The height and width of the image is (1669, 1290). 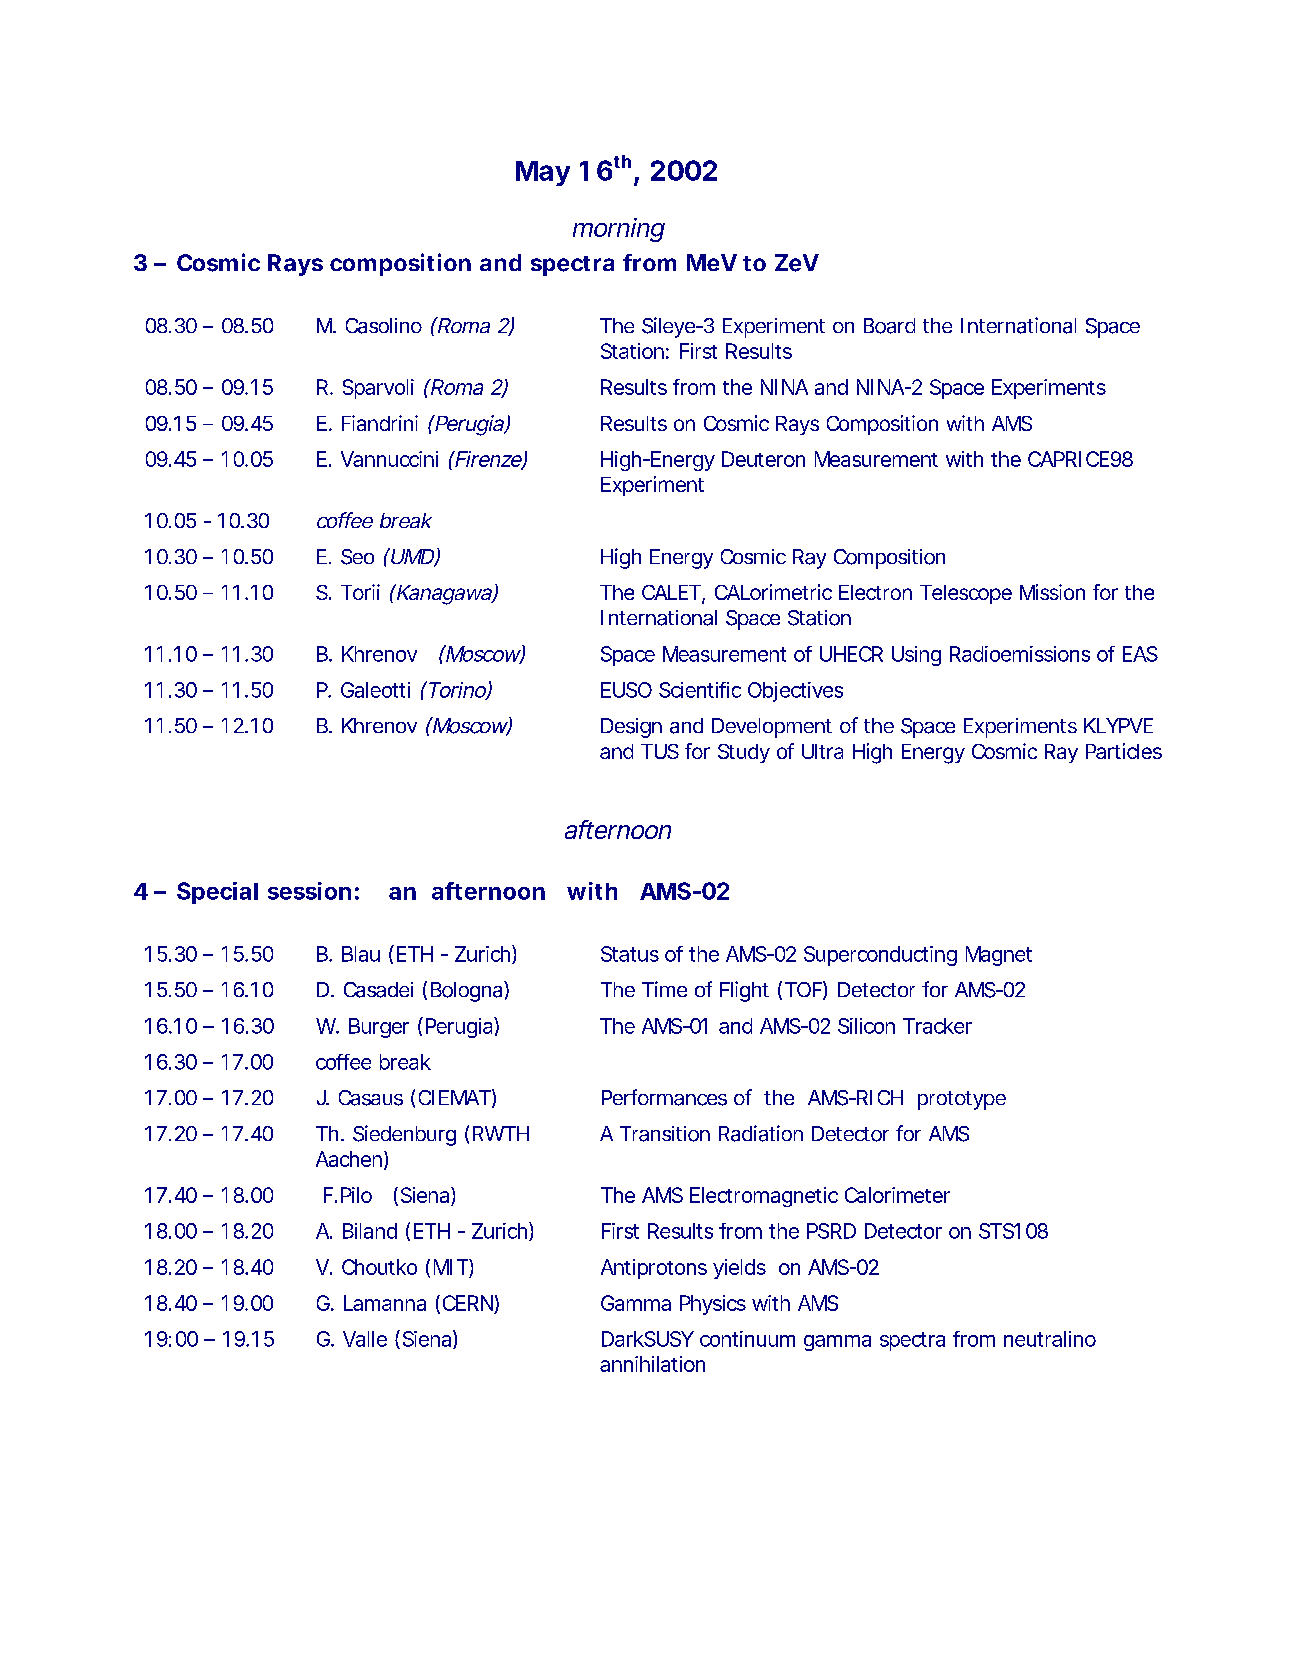 What do you see at coordinates (365, 1339) in the image?
I see `Valle` at bounding box center [365, 1339].
